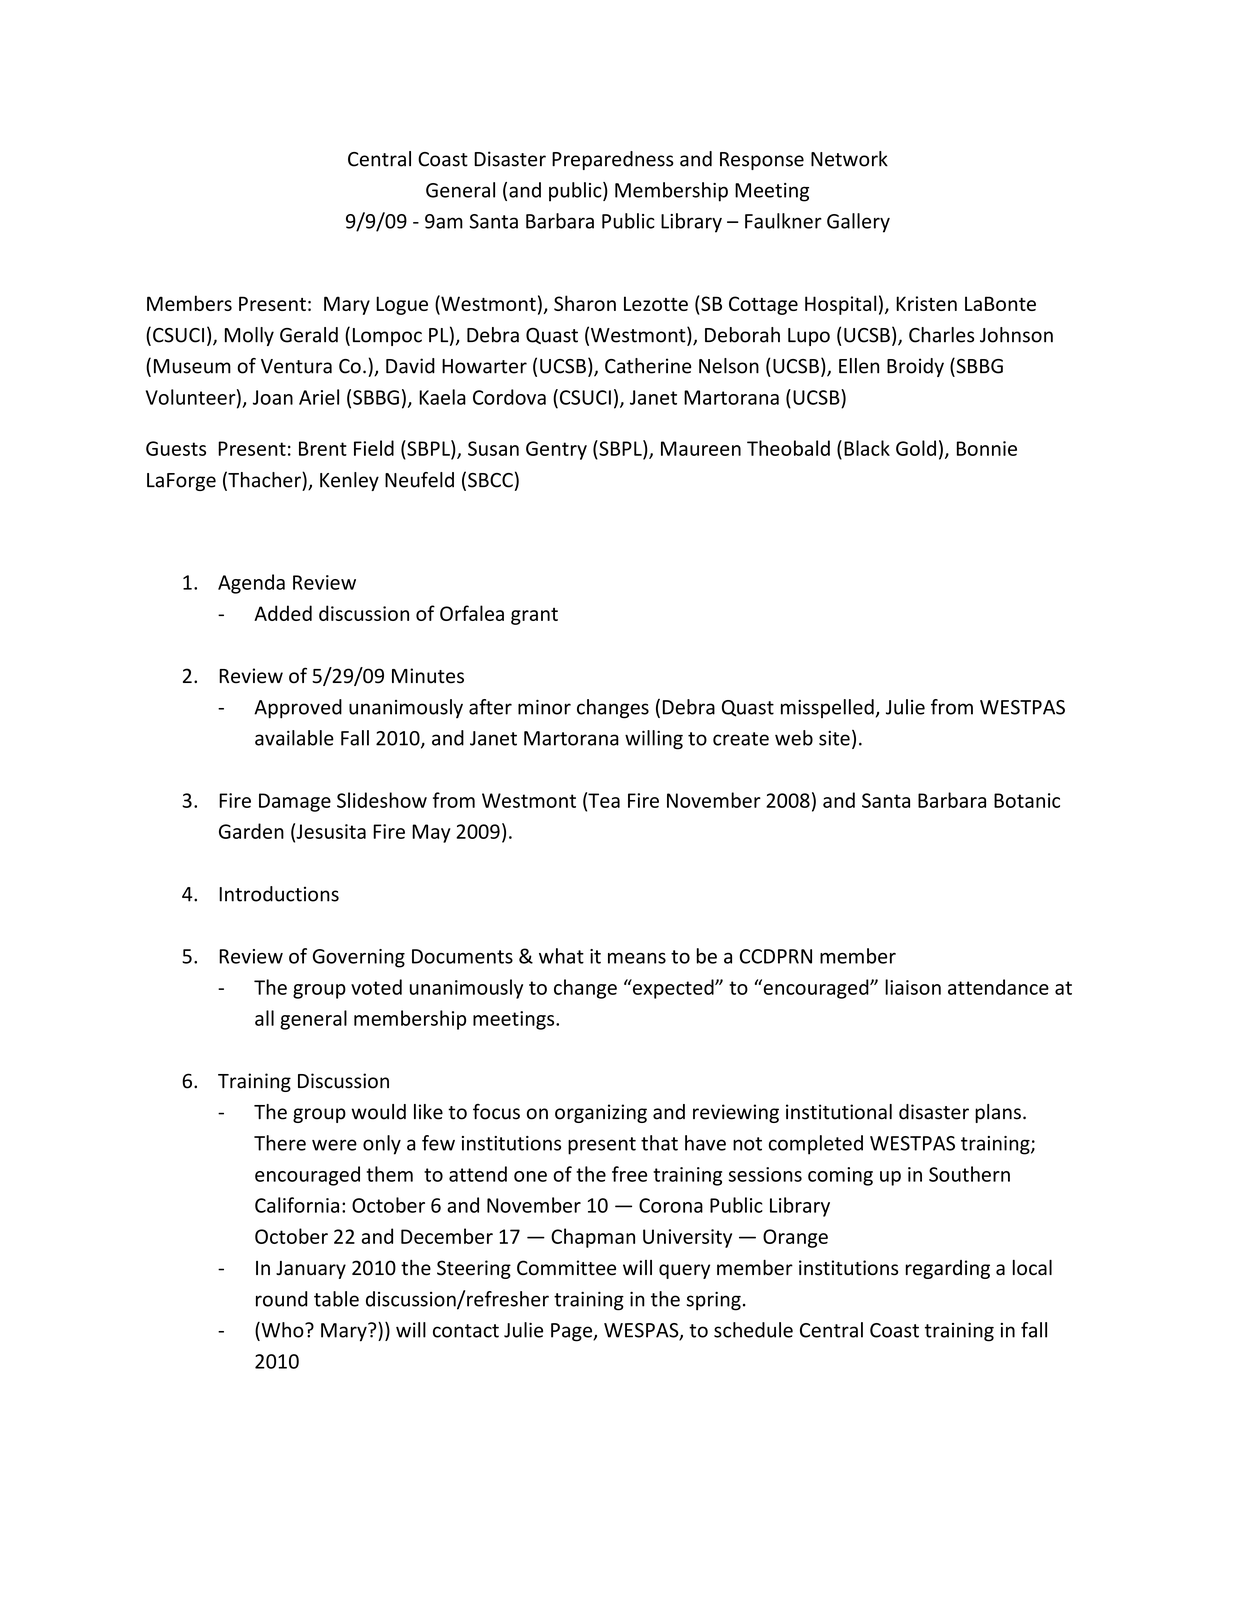  What do you see at coordinates (294, 738) in the screenshot?
I see `available` at bounding box center [294, 738].
